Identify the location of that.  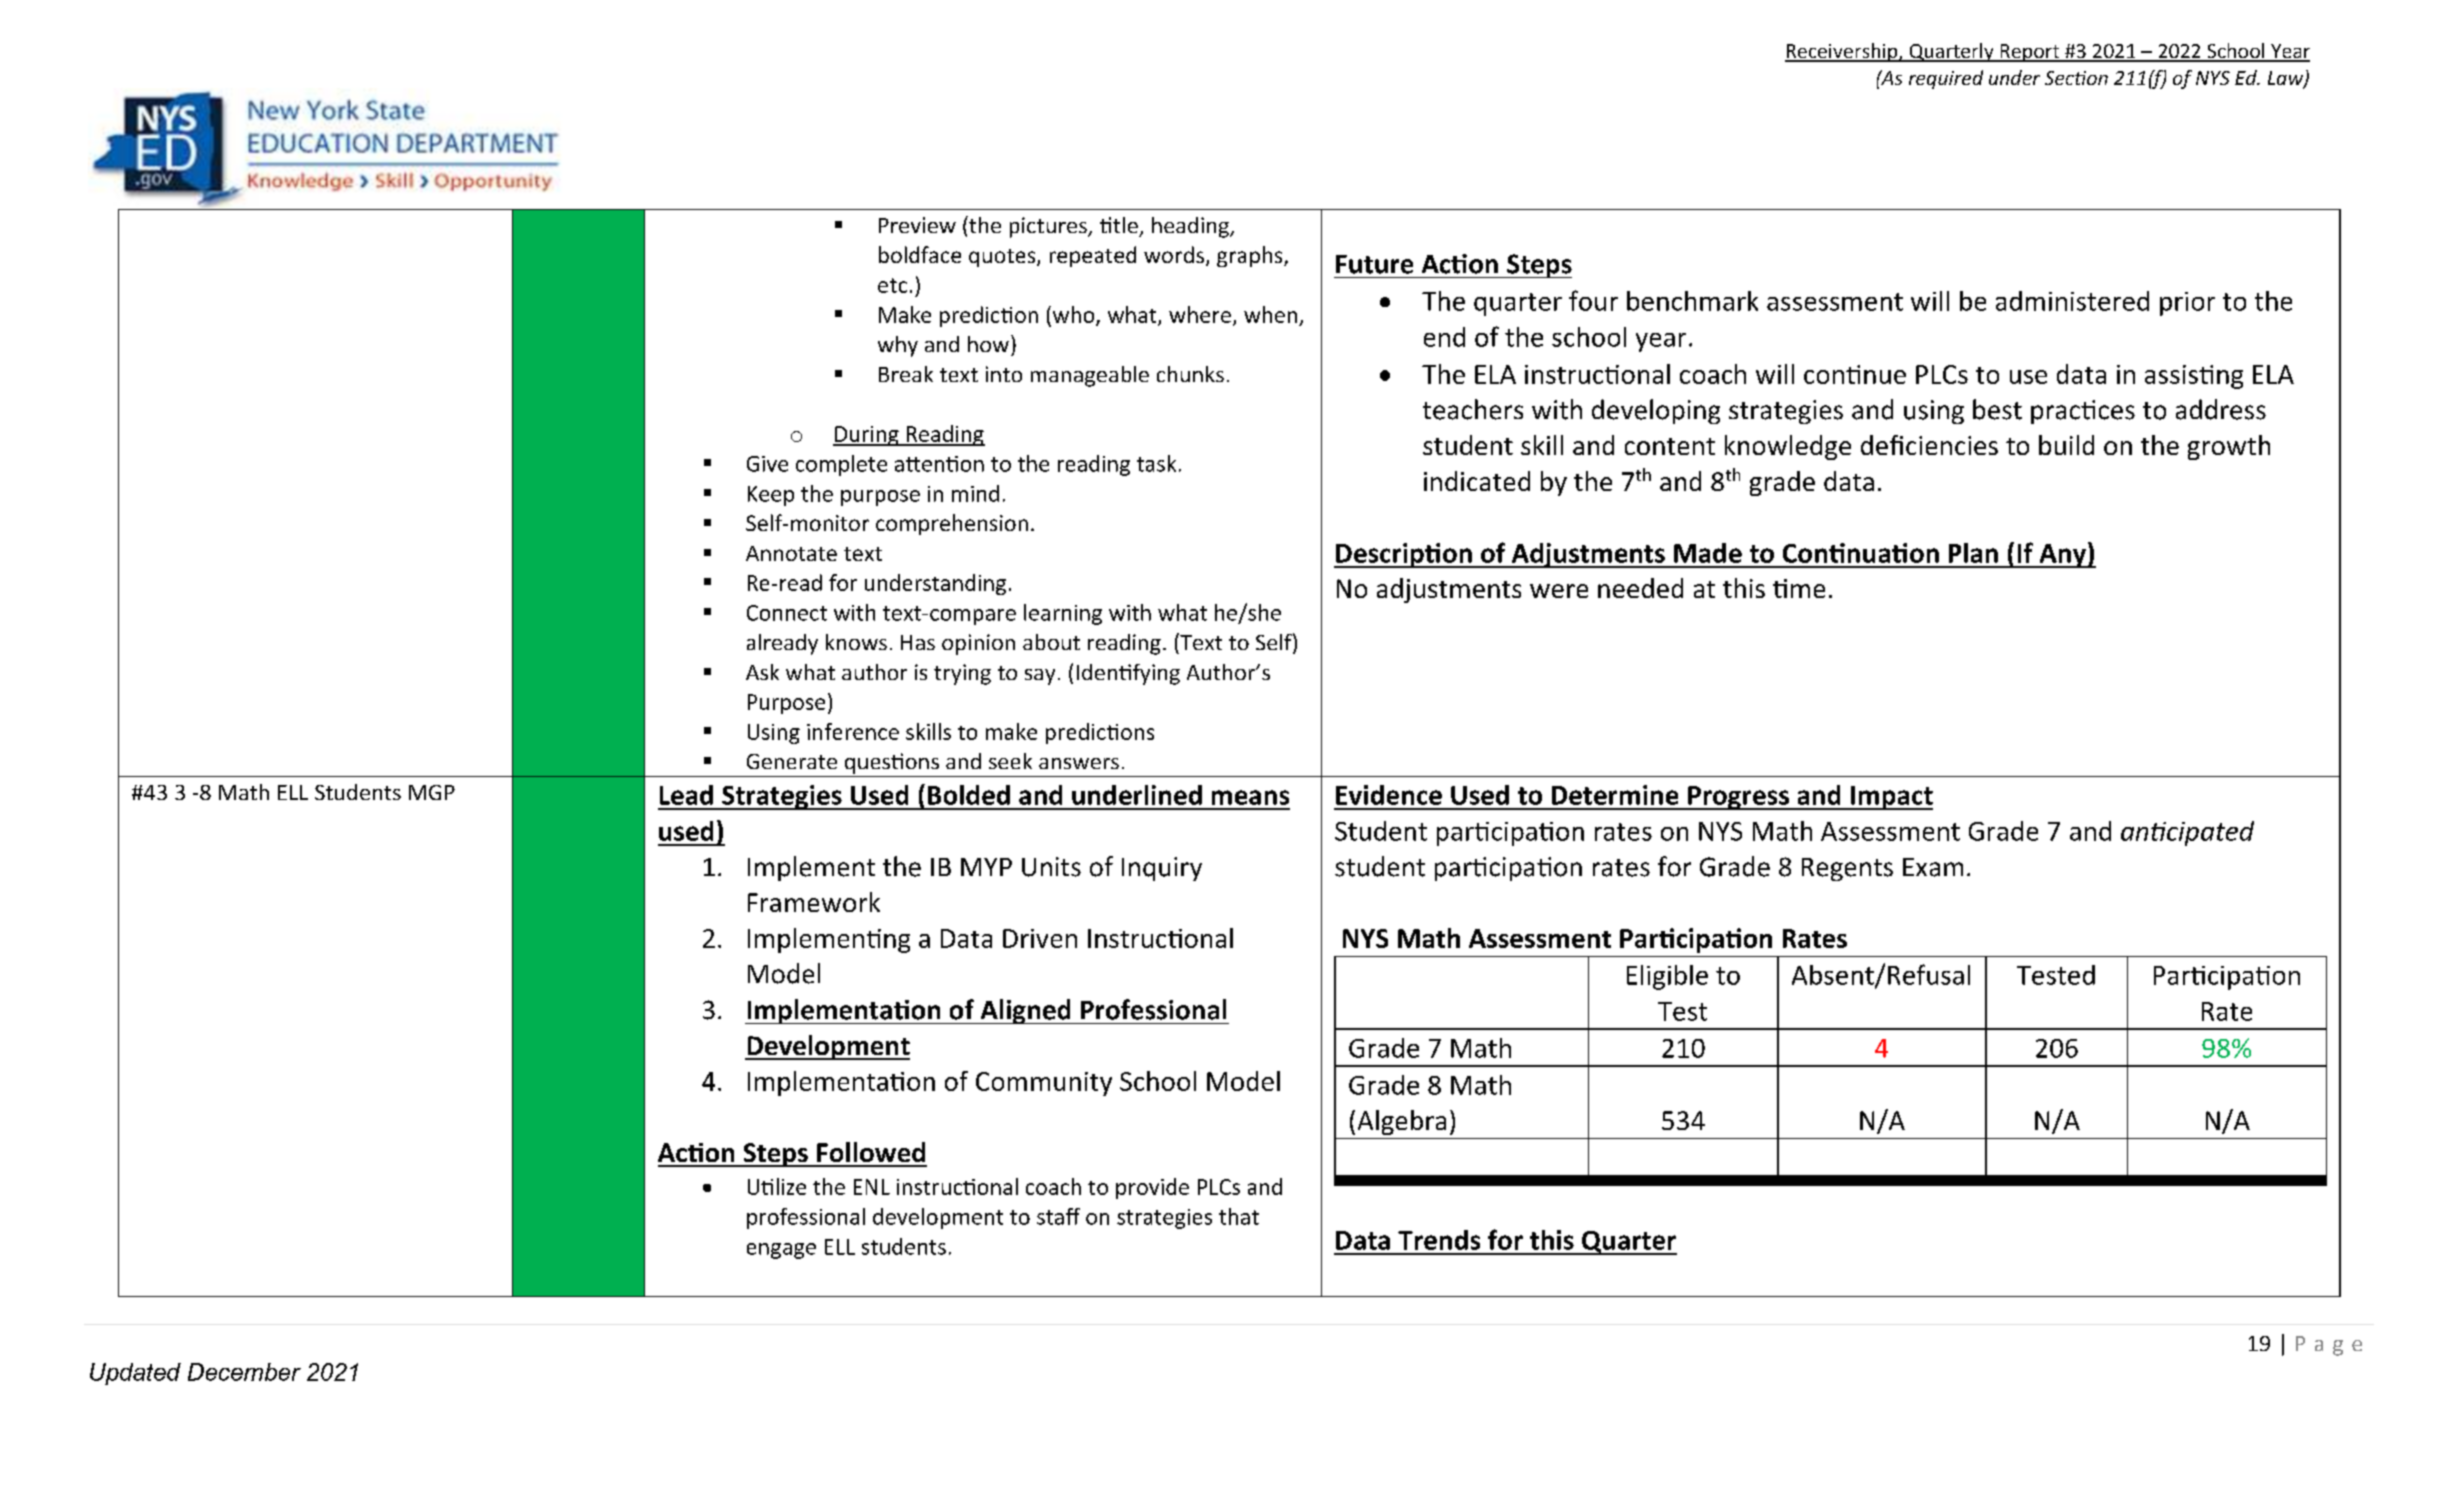
(1239, 1216).
